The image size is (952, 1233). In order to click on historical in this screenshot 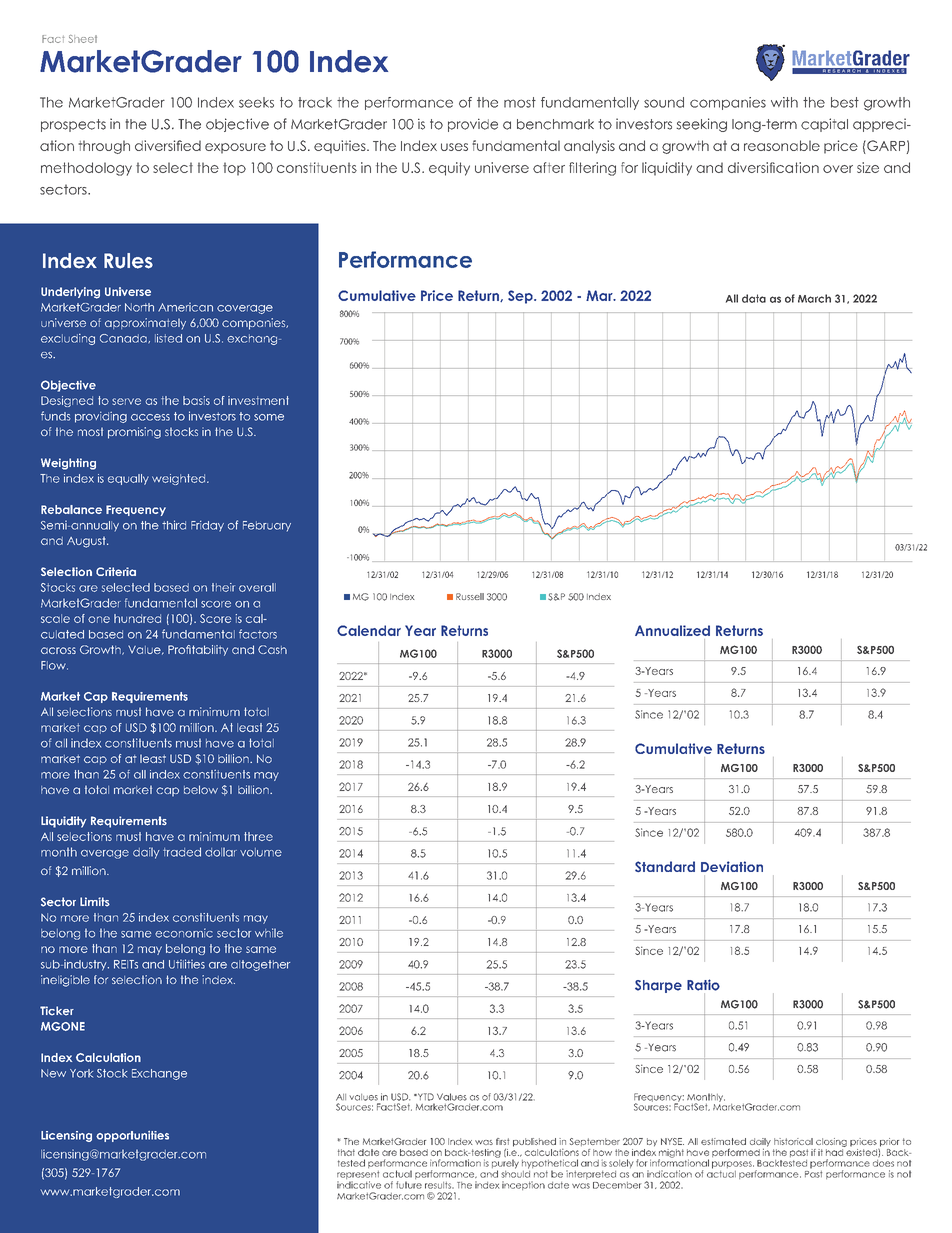, I will do `click(793, 1141)`.
